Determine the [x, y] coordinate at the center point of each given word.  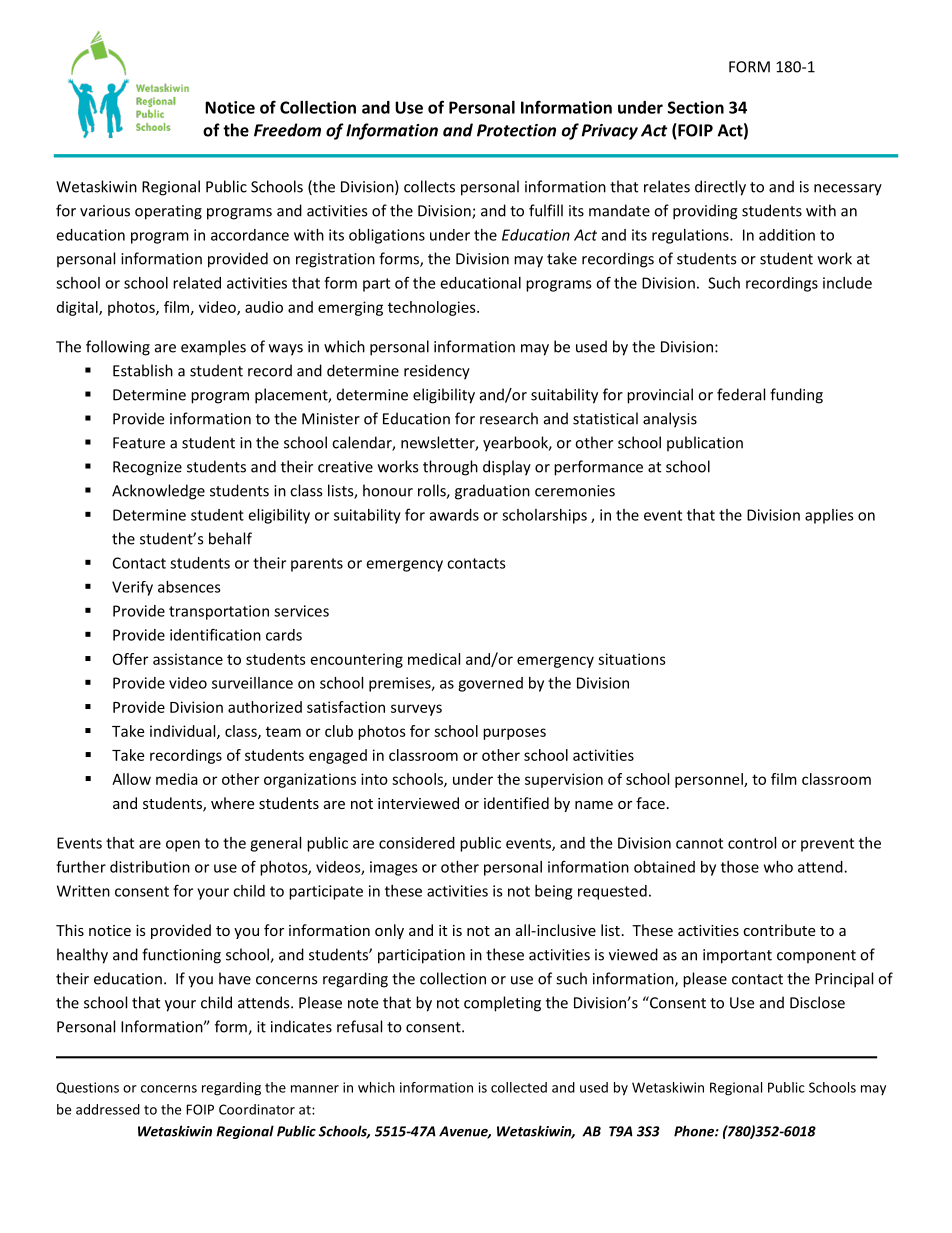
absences [189, 587]
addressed [108, 1109]
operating [168, 212]
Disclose [817, 1002]
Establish [143, 370]
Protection [516, 130]
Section [696, 107]
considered [417, 843]
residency [437, 372]
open [183, 846]
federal [741, 394]
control [752, 843]
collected [519, 1087]
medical [434, 659]
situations [632, 659]
